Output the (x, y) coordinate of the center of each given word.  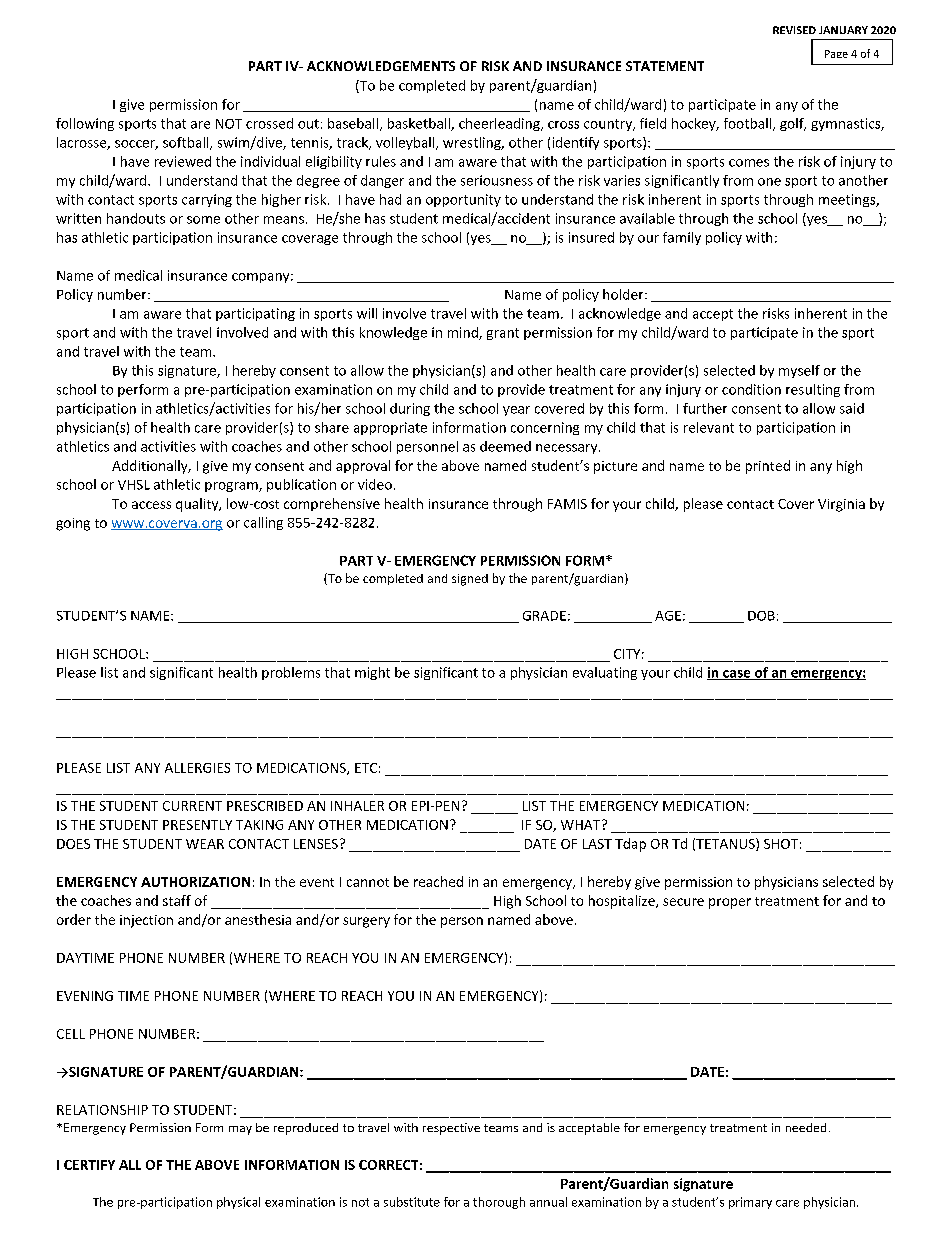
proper (730, 903)
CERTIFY (89, 1165)
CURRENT (192, 806)
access (151, 505)
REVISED (794, 30)
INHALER (357, 806)
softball (187, 143)
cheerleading (500, 124)
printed (768, 467)
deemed (505, 446)
